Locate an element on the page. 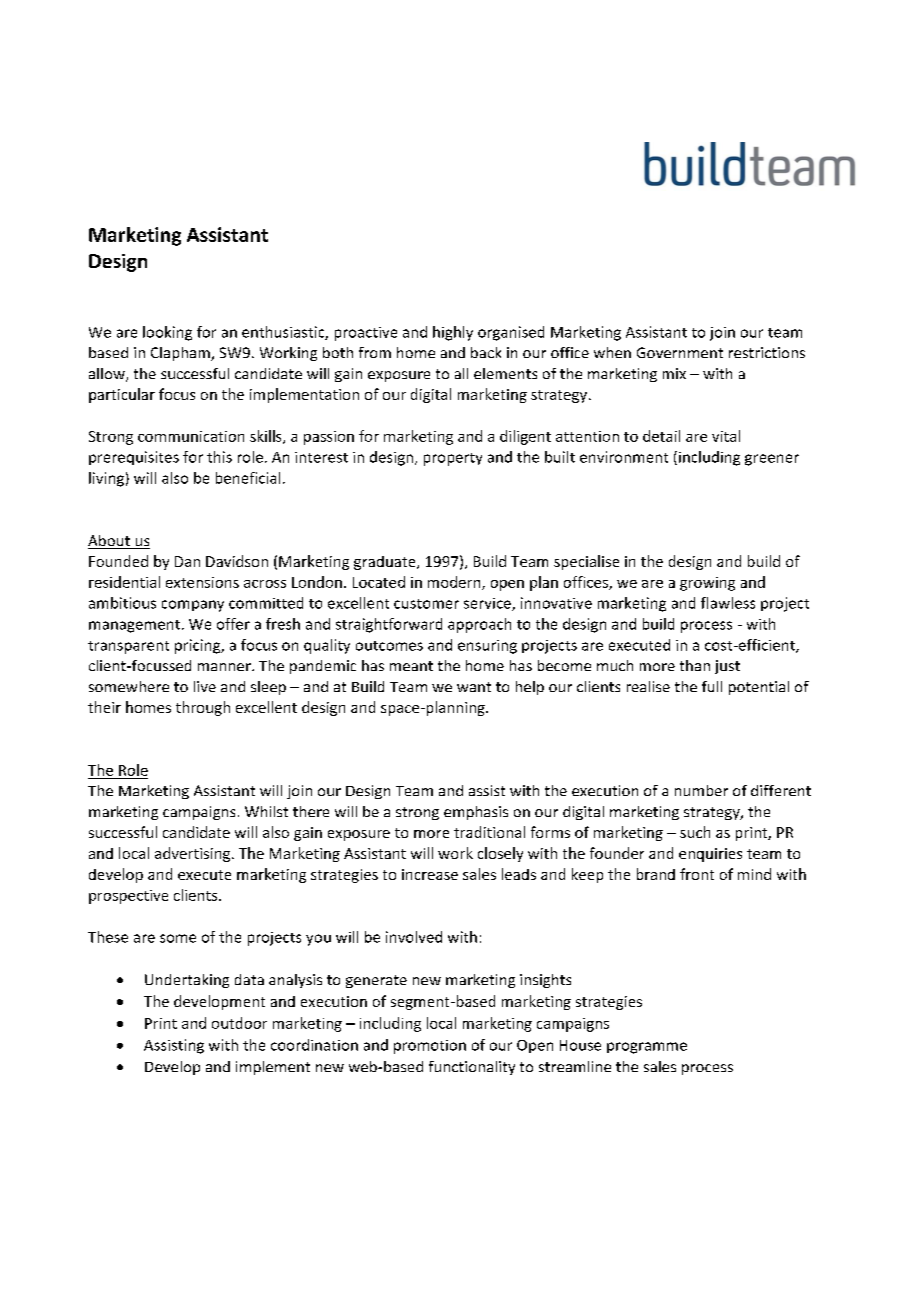 Image resolution: width=924 pixels, height=1308 pixels. Government is located at coordinates (680, 352).
